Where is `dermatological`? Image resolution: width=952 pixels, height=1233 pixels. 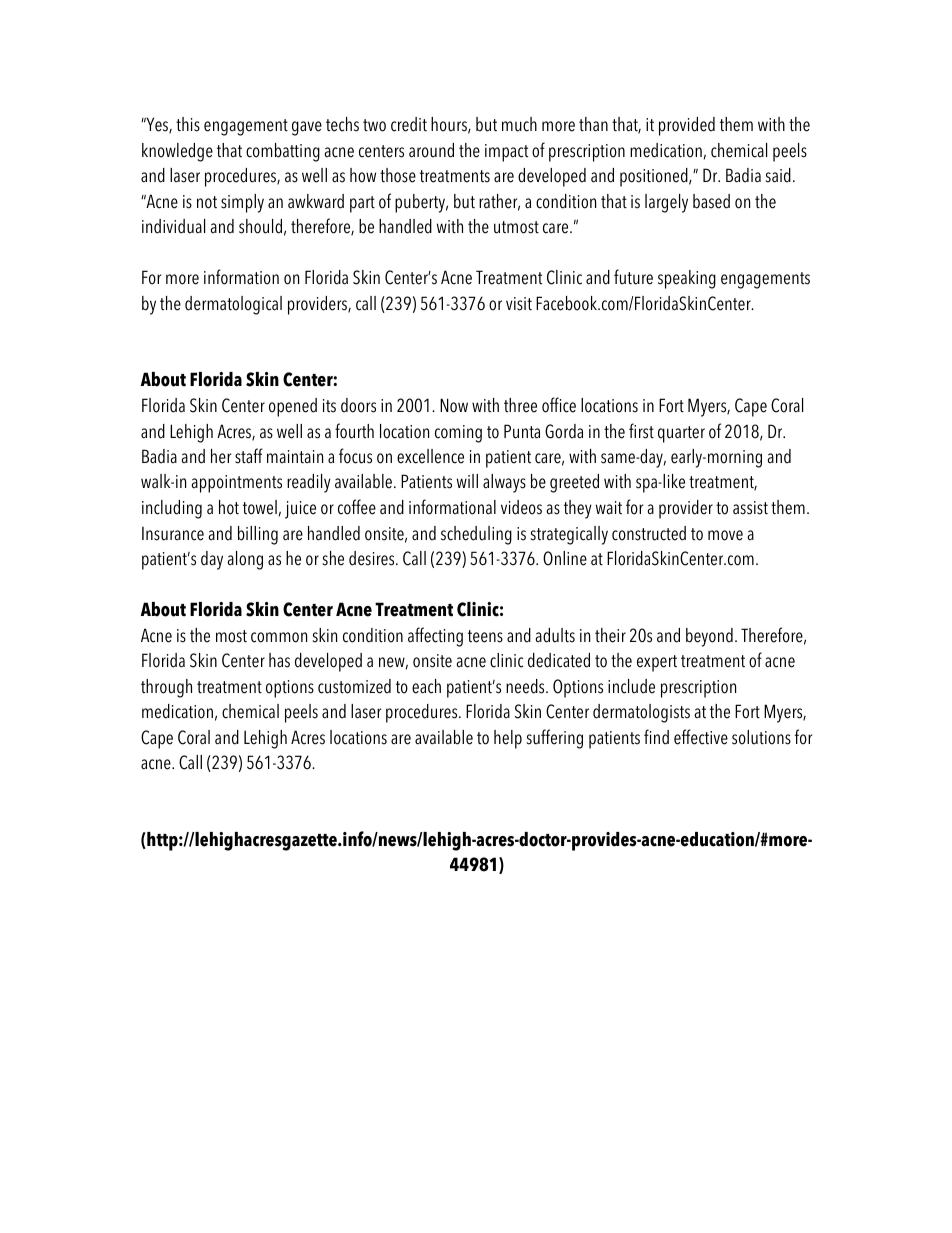 dermatological is located at coordinates (233, 305).
